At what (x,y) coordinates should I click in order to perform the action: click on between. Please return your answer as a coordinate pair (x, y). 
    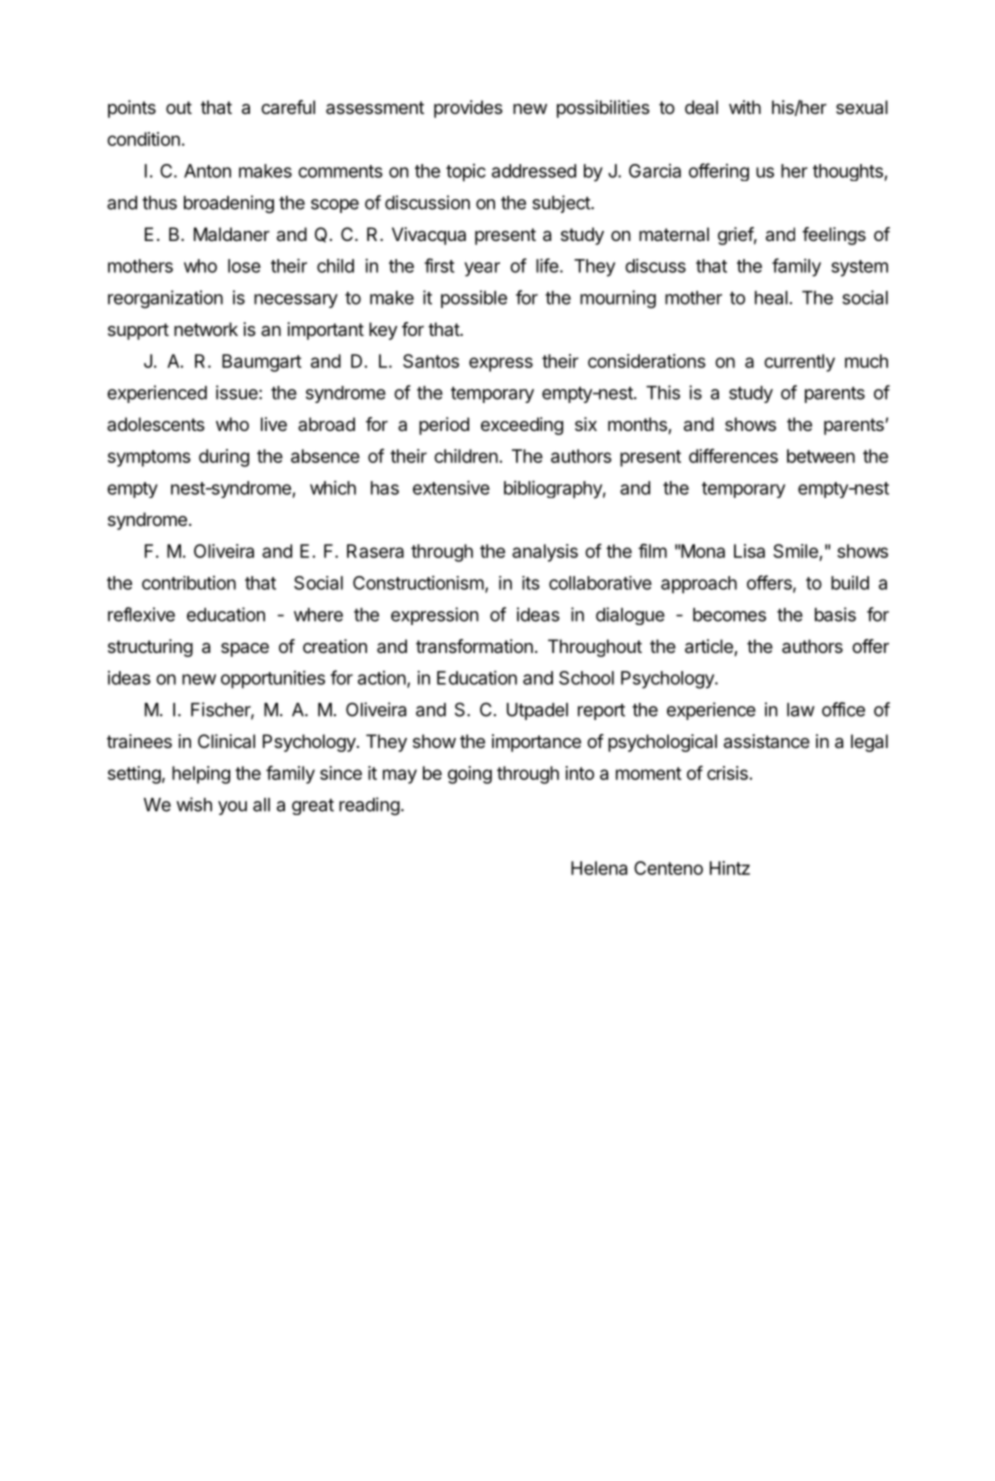
    Looking at the image, I should click on (821, 456).
